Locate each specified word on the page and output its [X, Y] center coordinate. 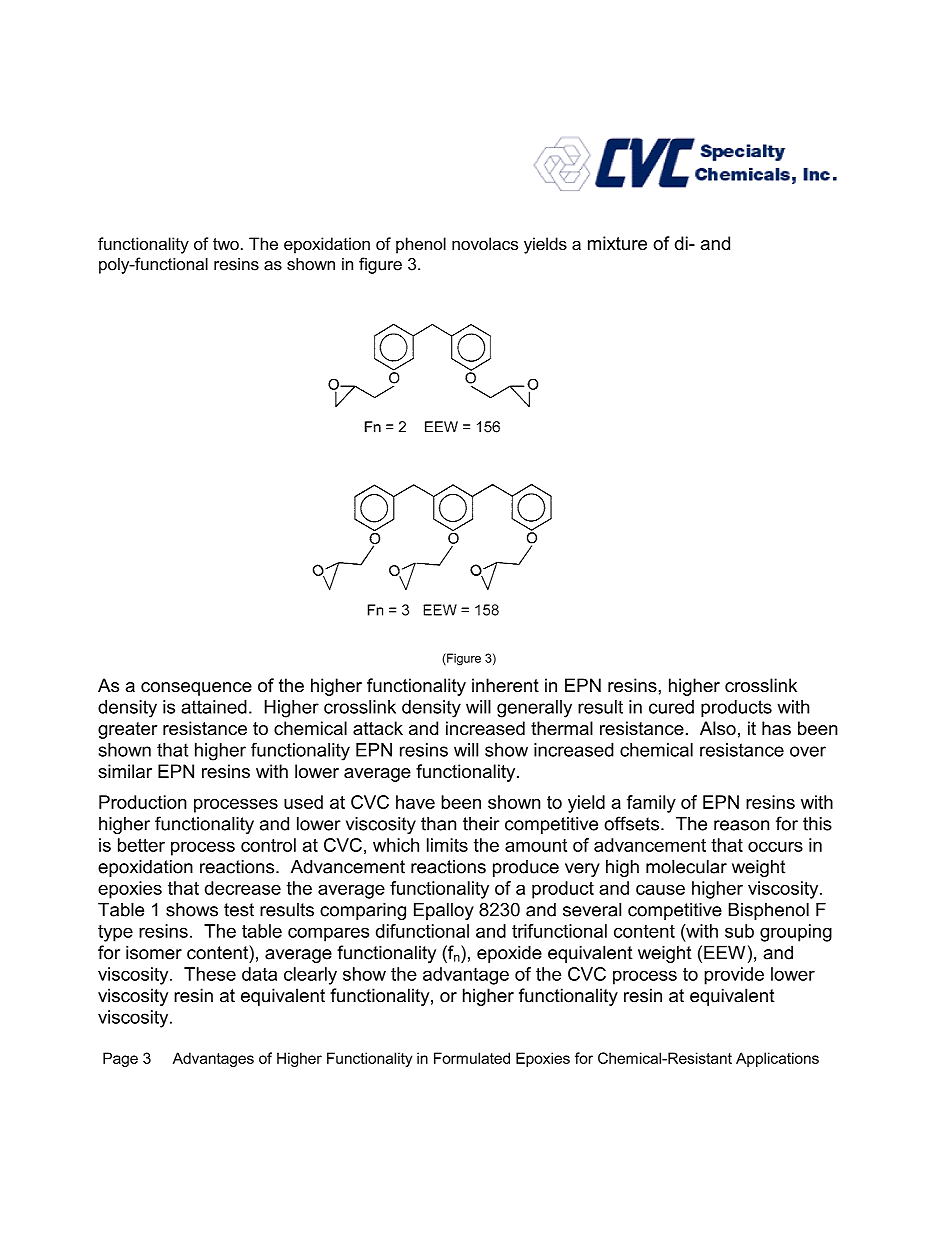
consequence [196, 689]
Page [120, 1059]
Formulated [472, 1058]
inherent [505, 685]
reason [741, 825]
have [415, 802]
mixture [617, 243]
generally [534, 709]
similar [125, 771]
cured [671, 707]
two [226, 244]
